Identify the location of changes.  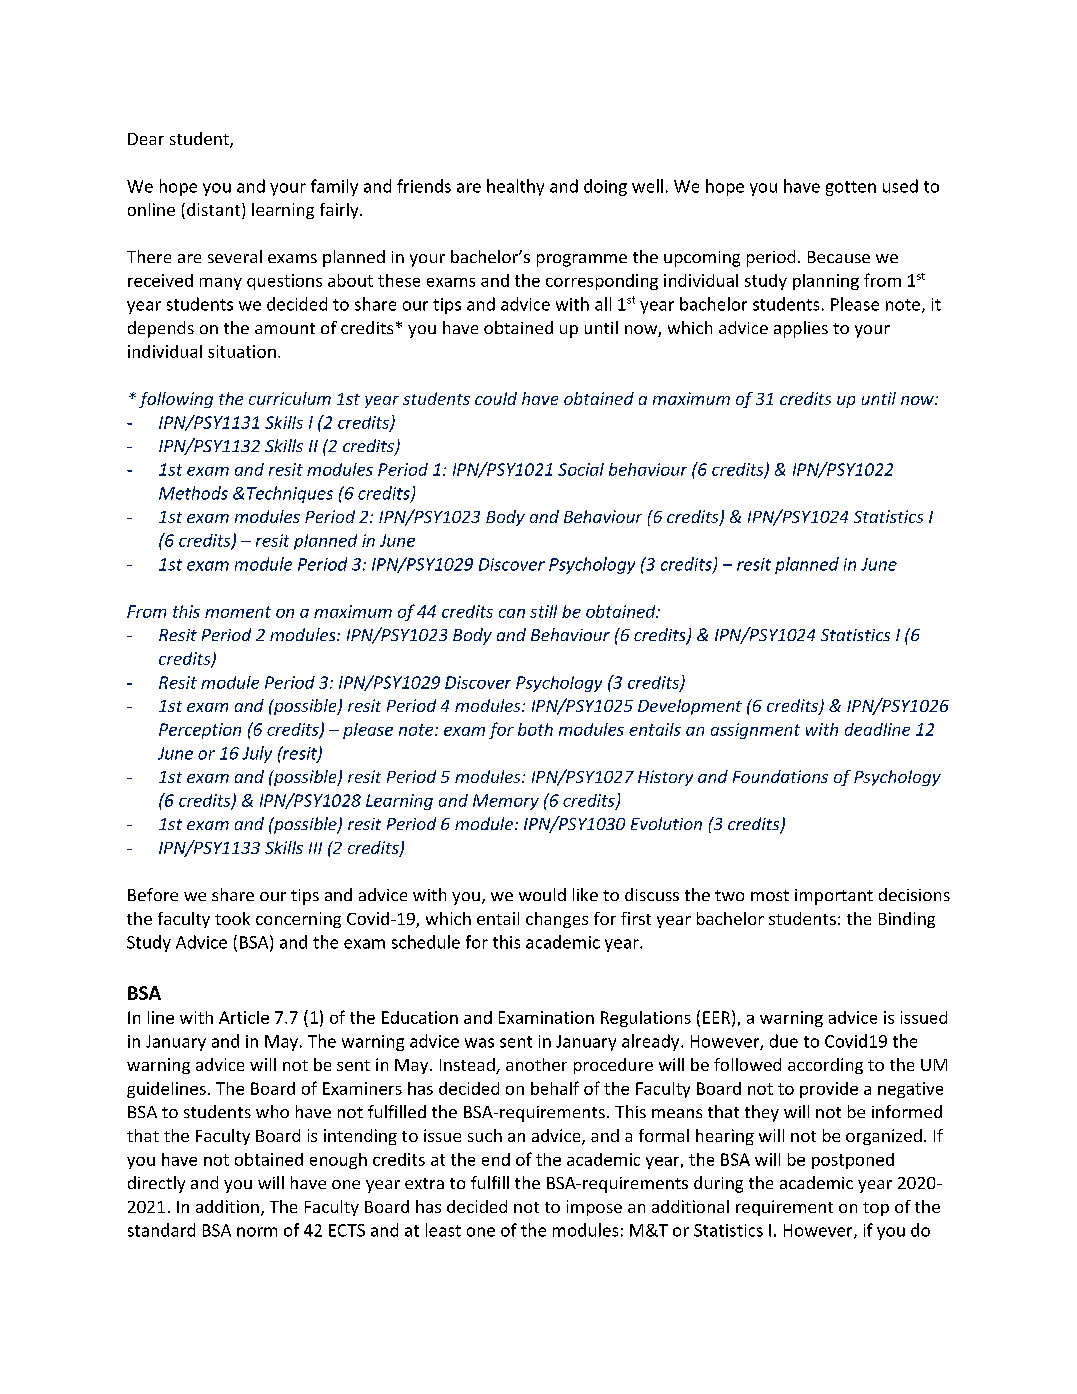
(557, 920).
